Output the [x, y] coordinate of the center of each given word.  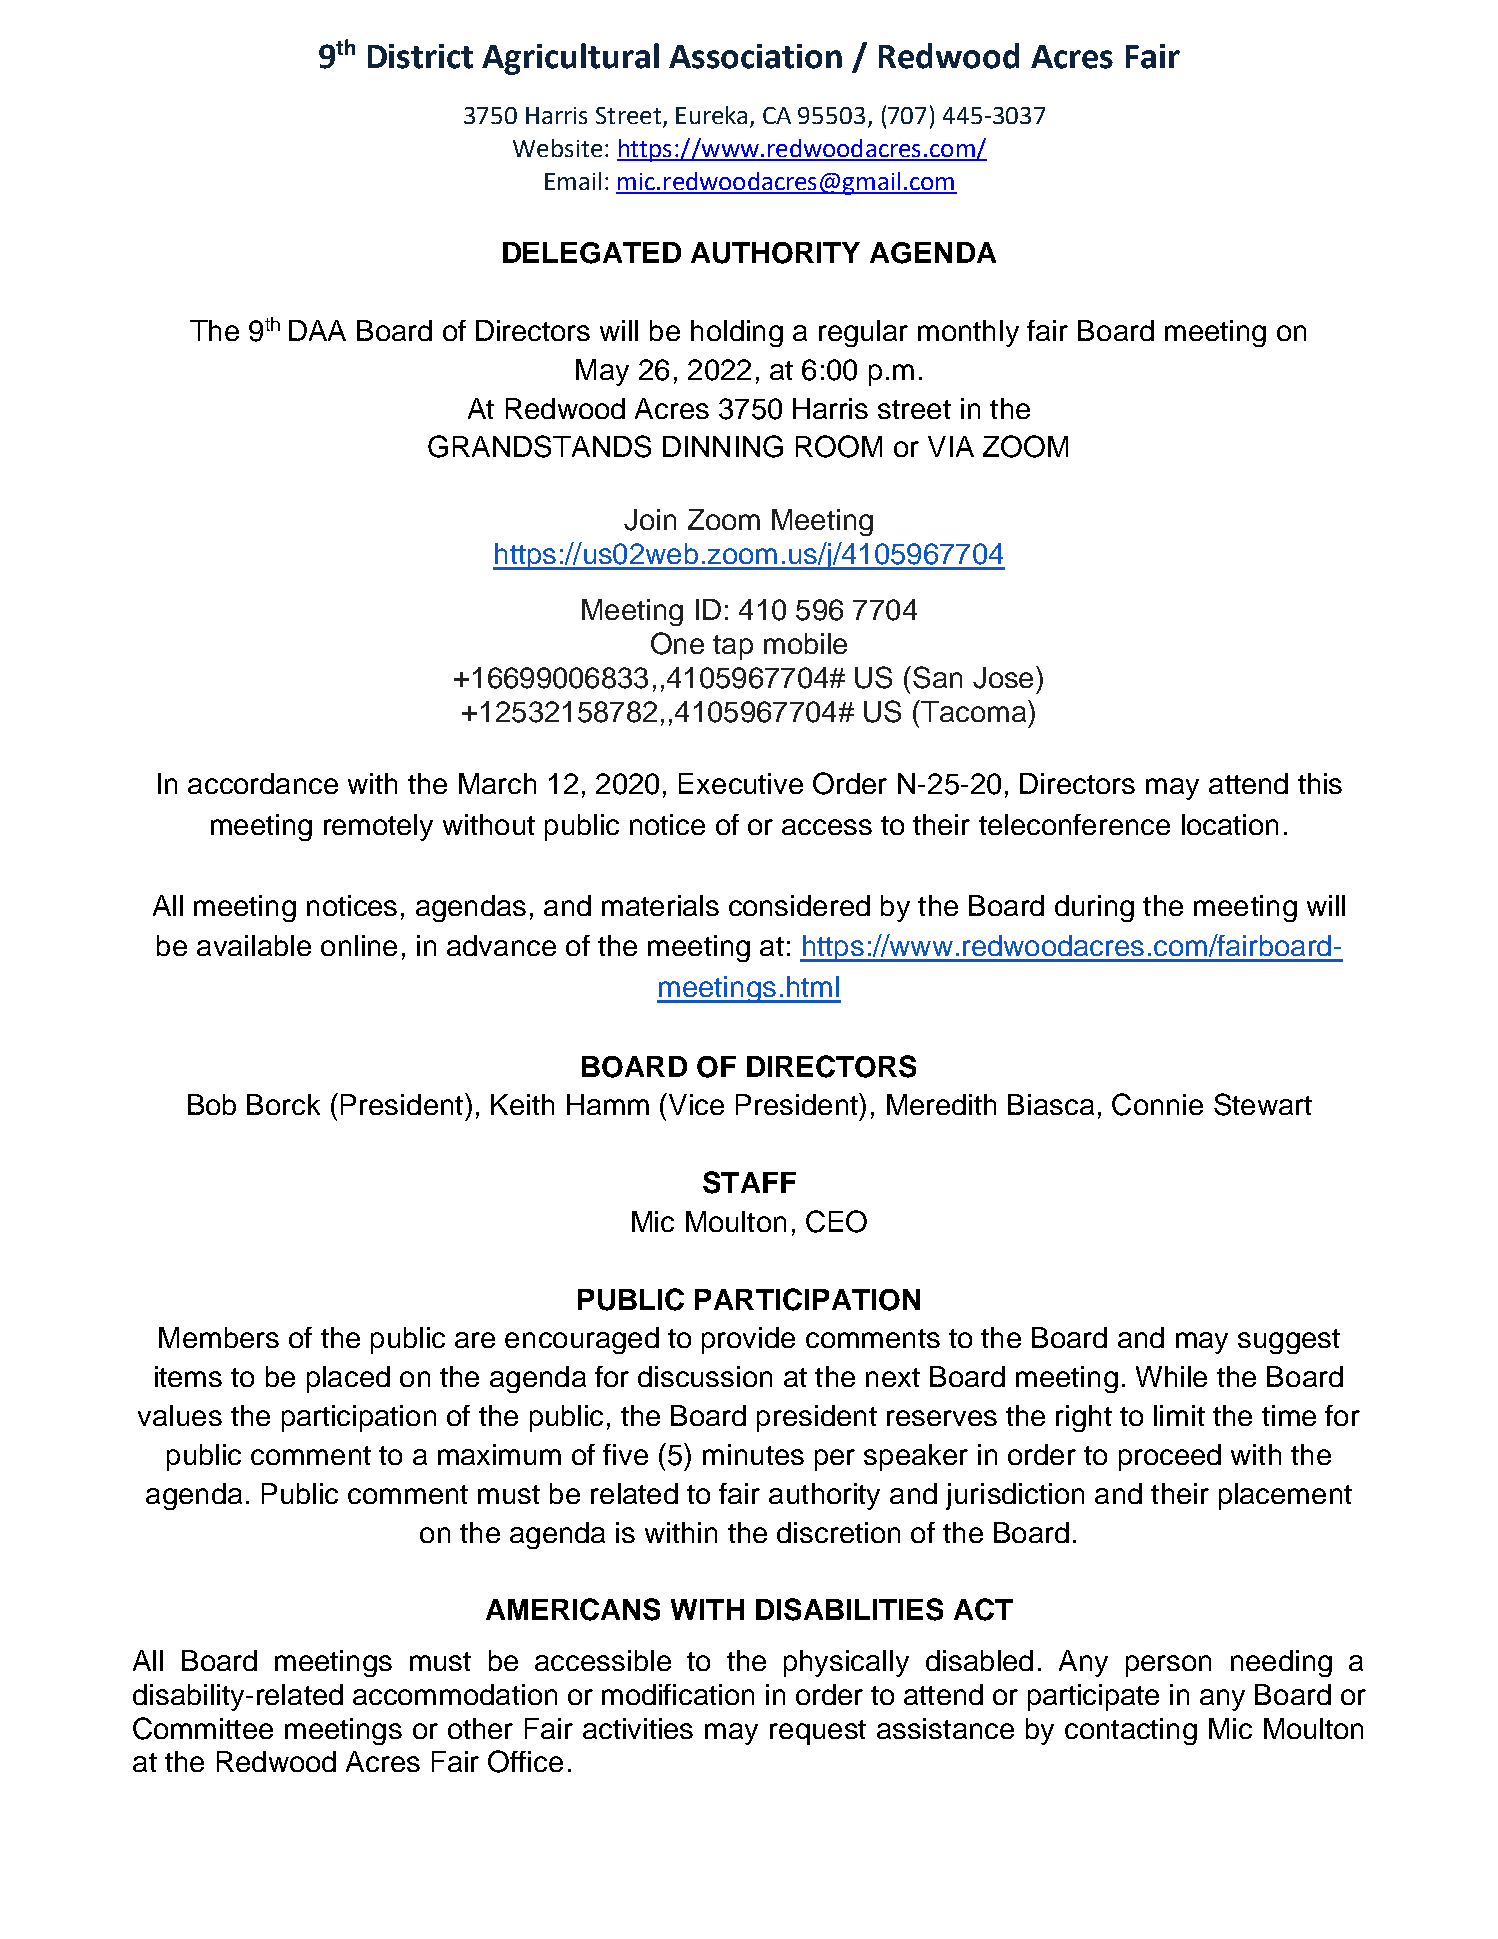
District [420, 56]
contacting [1131, 1731]
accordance [263, 783]
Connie [1157, 1104]
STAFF [749, 1182]
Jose [1003, 678]
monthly [968, 333]
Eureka [711, 115]
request [818, 1732]
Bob [212, 1104]
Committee [203, 1728]
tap [733, 647]
